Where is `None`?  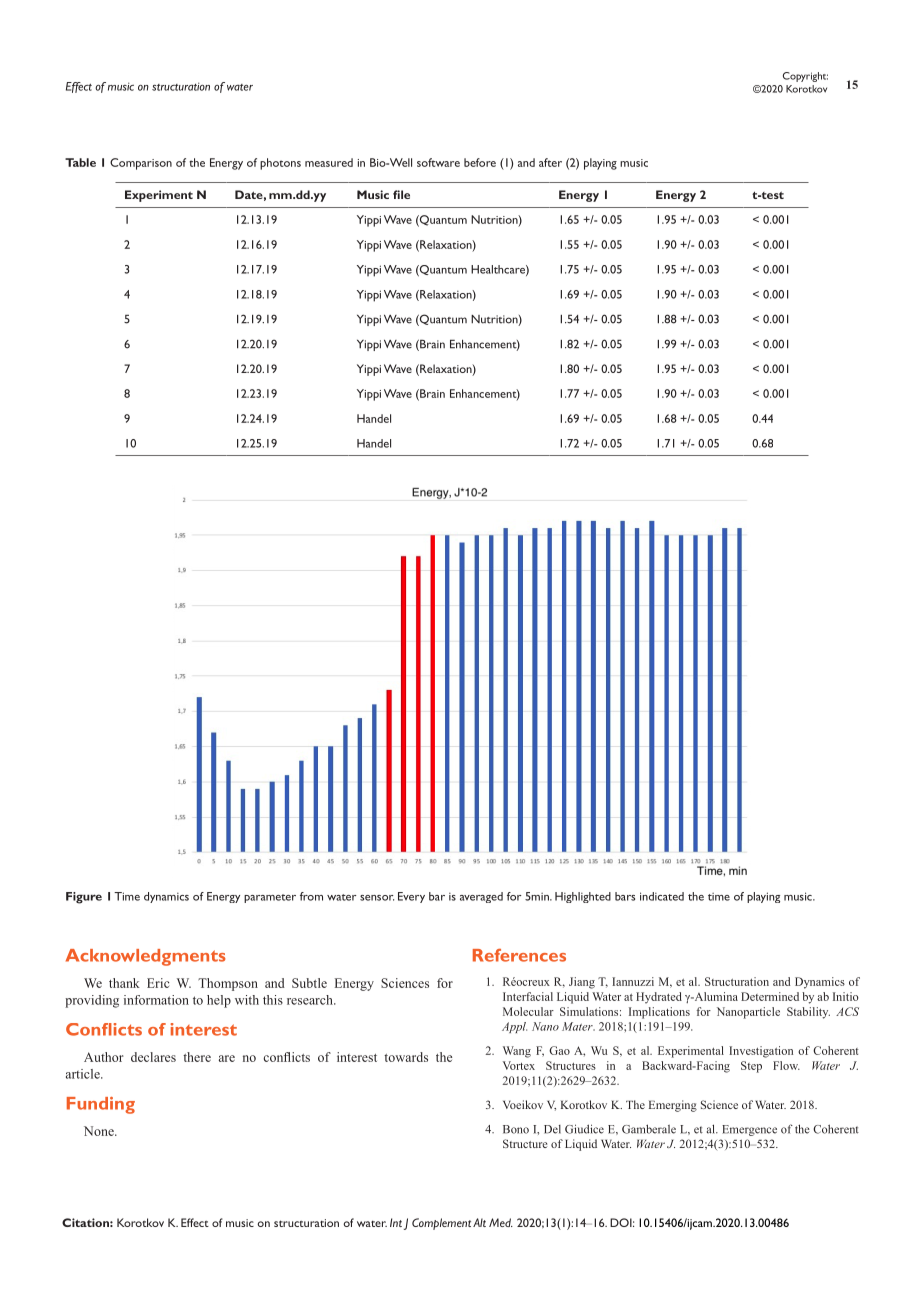
None is located at coordinates (100, 1131).
